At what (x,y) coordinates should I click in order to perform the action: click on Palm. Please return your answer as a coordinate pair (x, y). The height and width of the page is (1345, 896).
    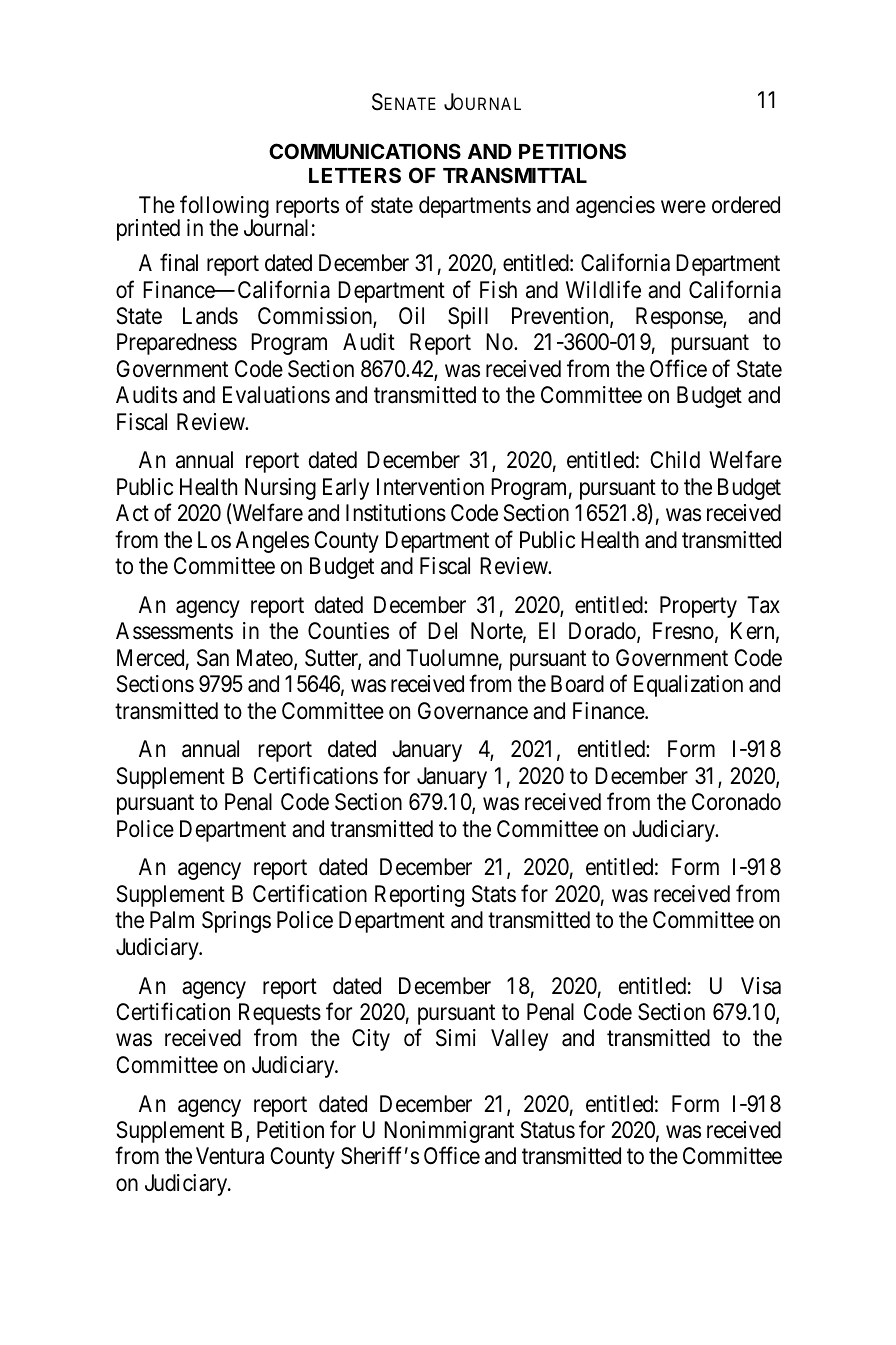
    Looking at the image, I should click on (172, 920).
